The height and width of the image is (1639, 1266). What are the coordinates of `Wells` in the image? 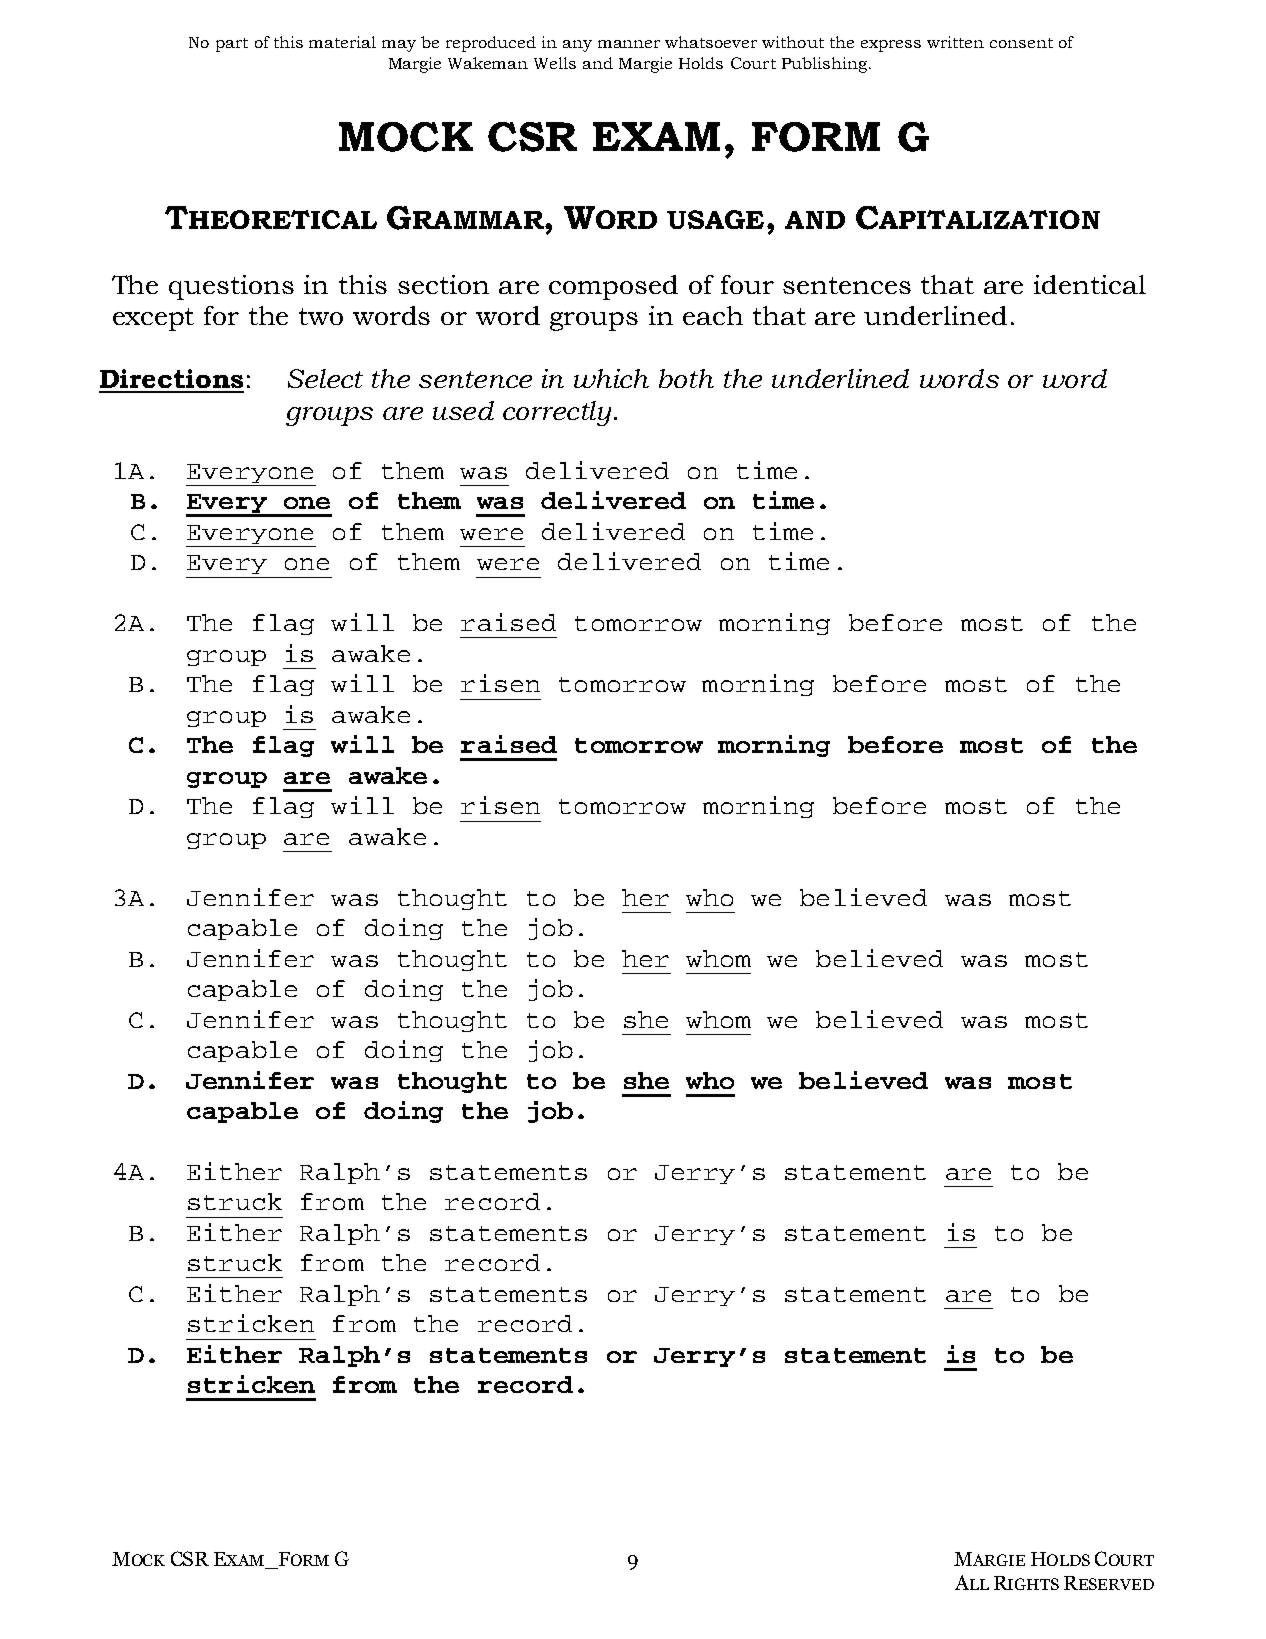 It's located at (555, 63).
